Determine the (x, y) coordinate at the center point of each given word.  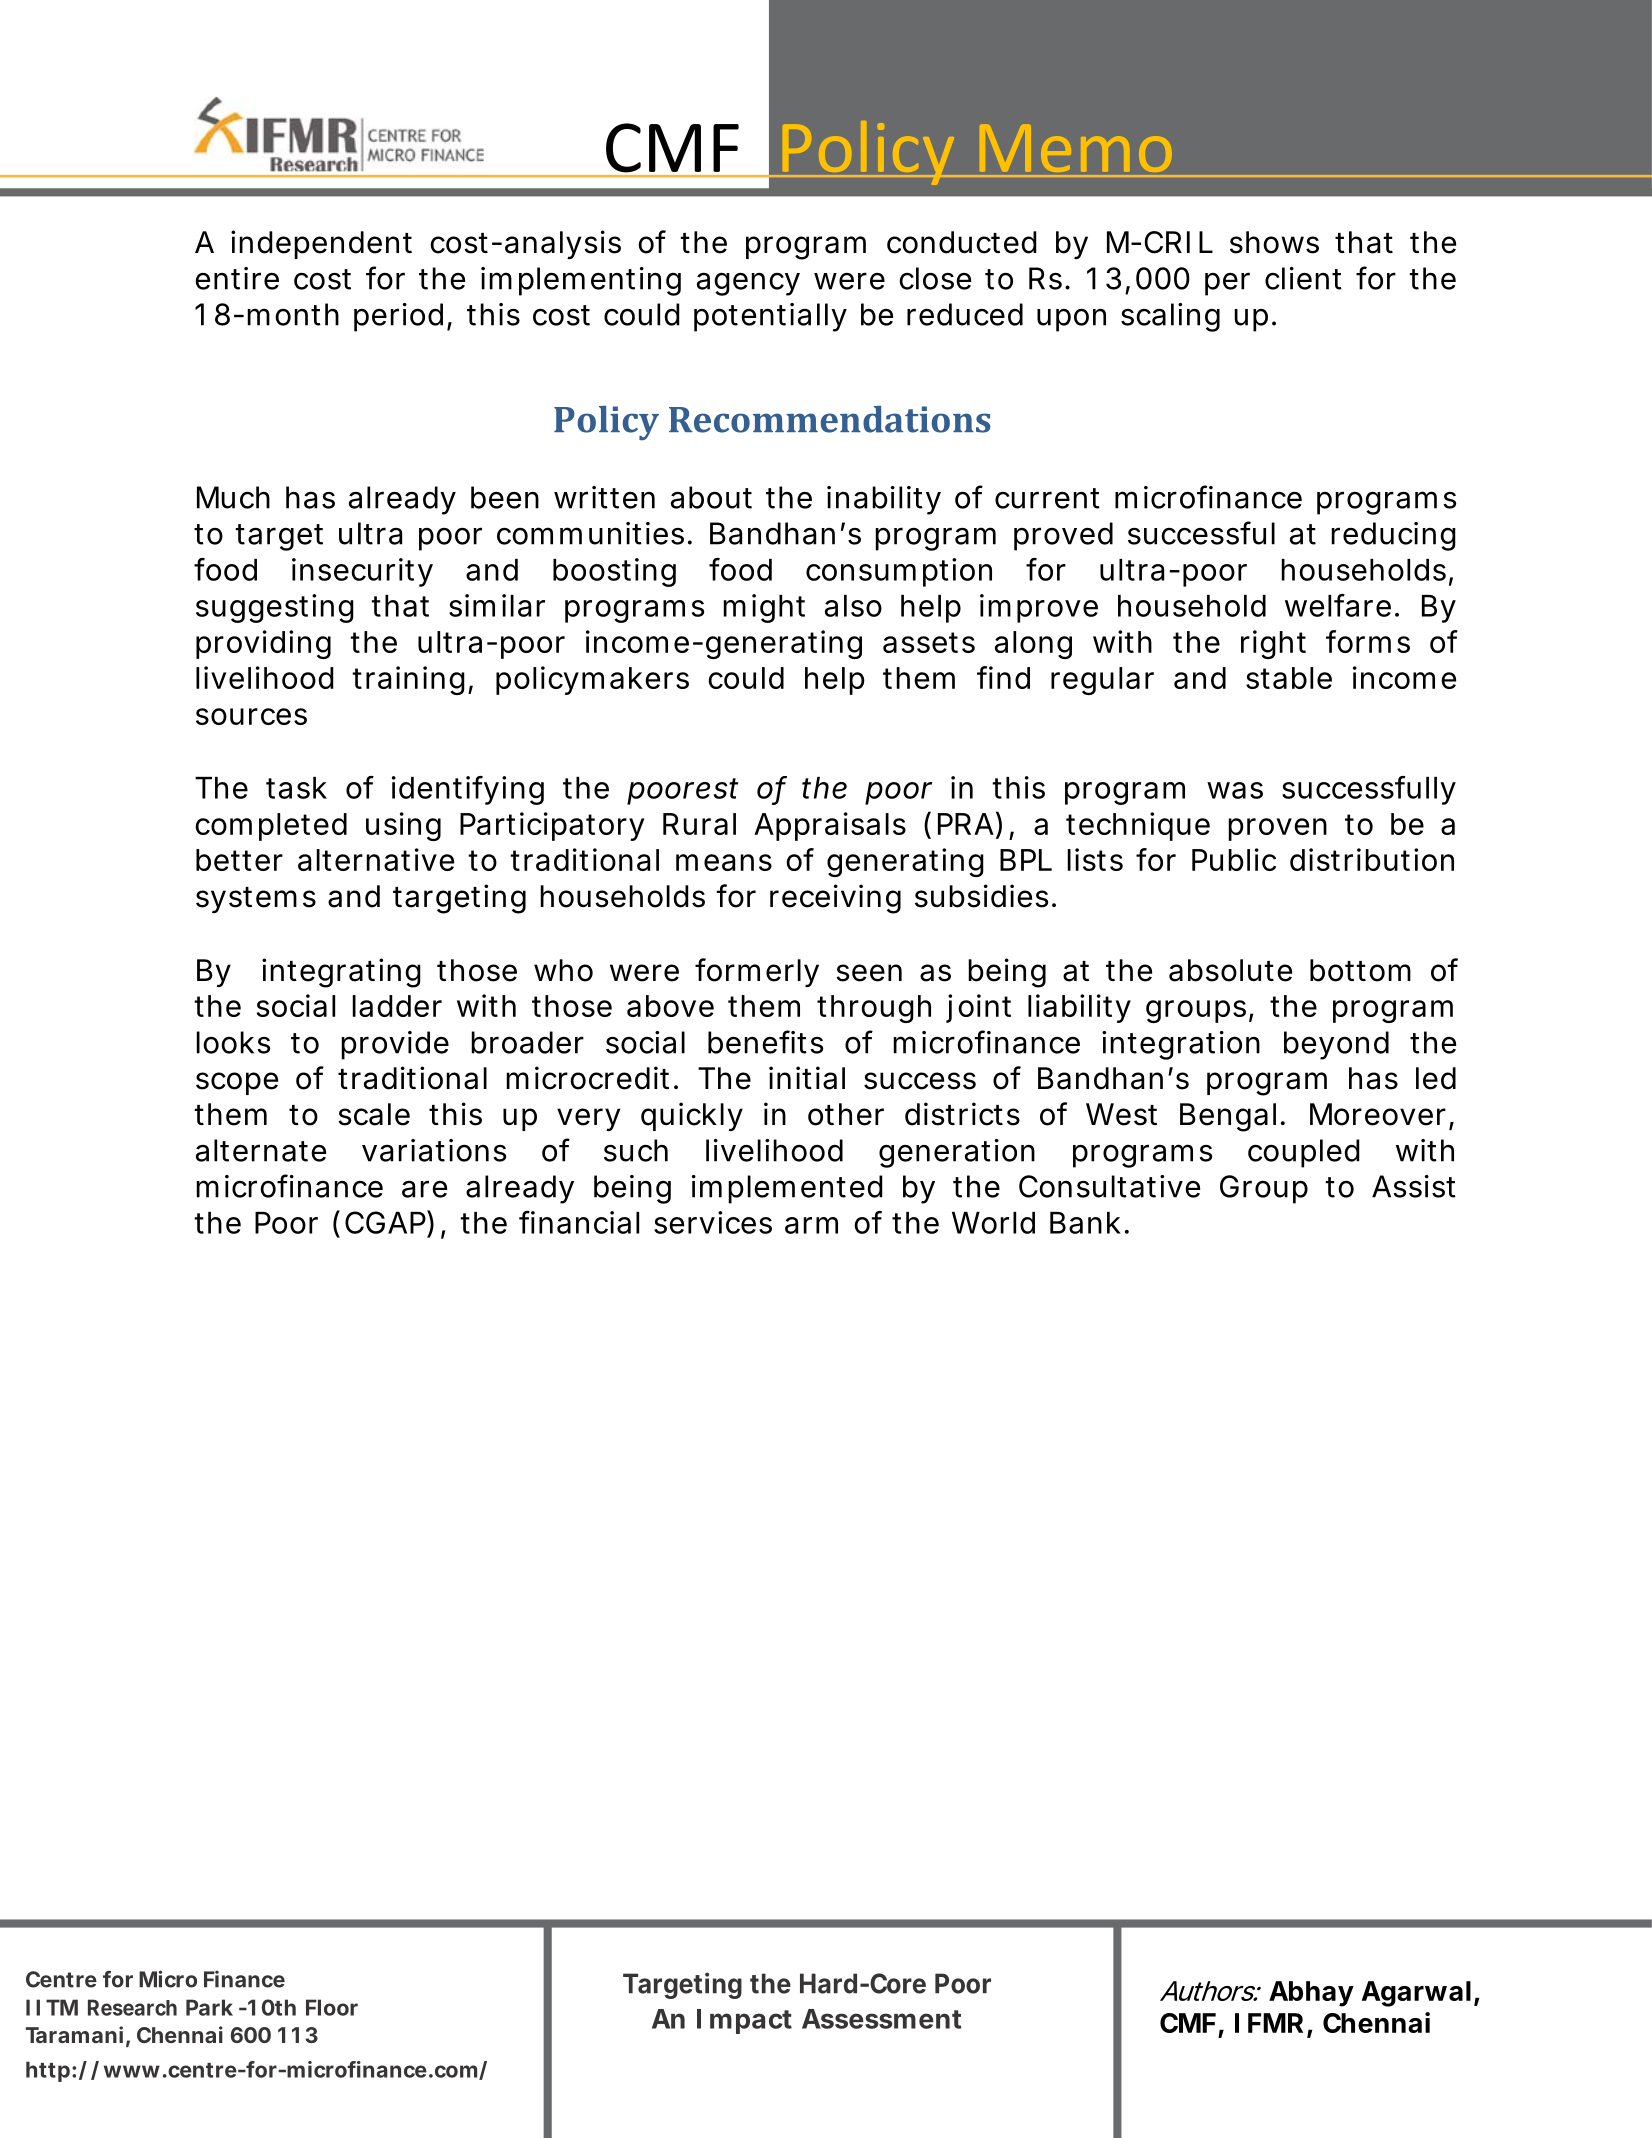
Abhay (1311, 1994)
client (1303, 278)
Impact (744, 2021)
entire (237, 278)
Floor (332, 2007)
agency (748, 284)
